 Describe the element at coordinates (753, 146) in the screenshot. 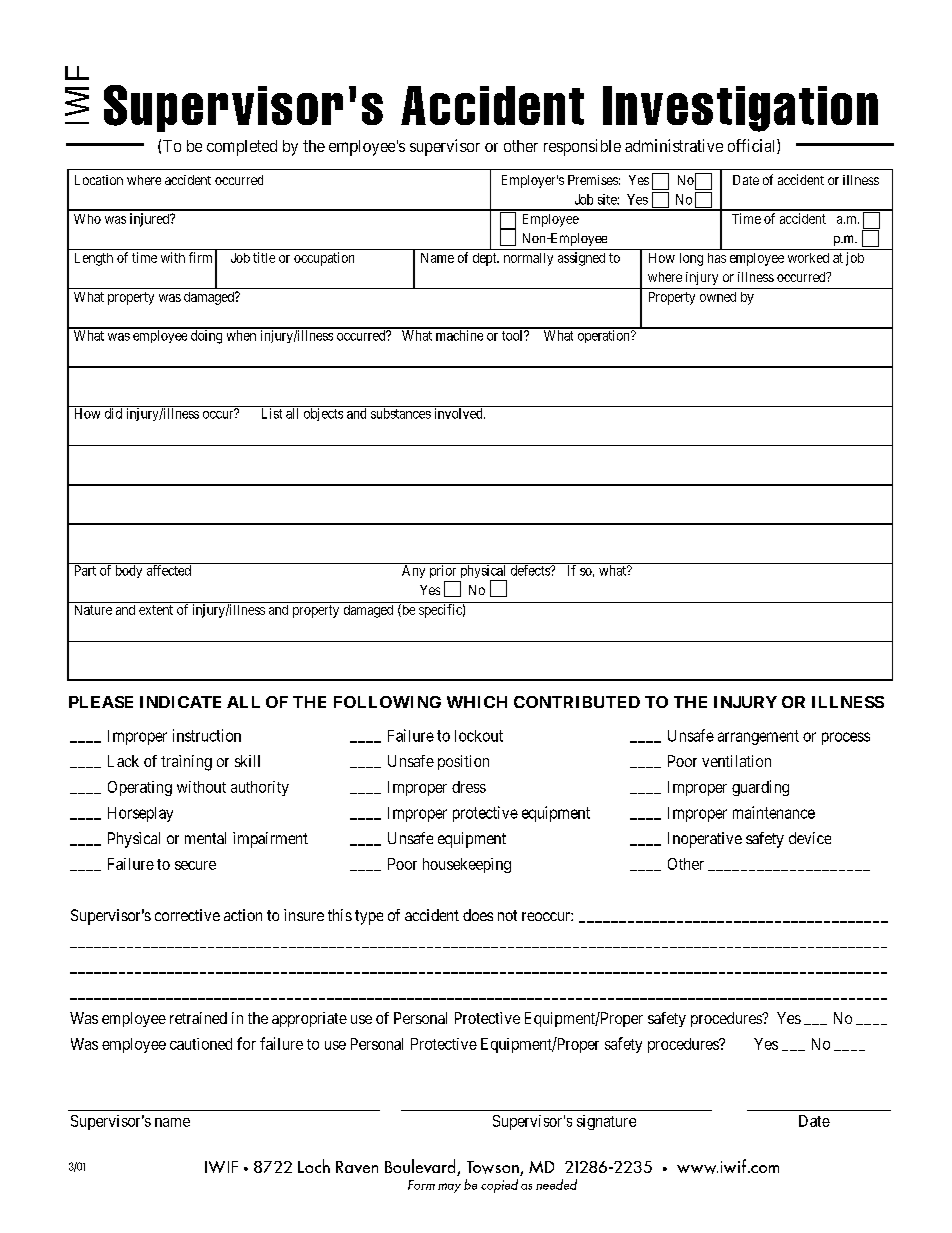

I see `official` at that location.
